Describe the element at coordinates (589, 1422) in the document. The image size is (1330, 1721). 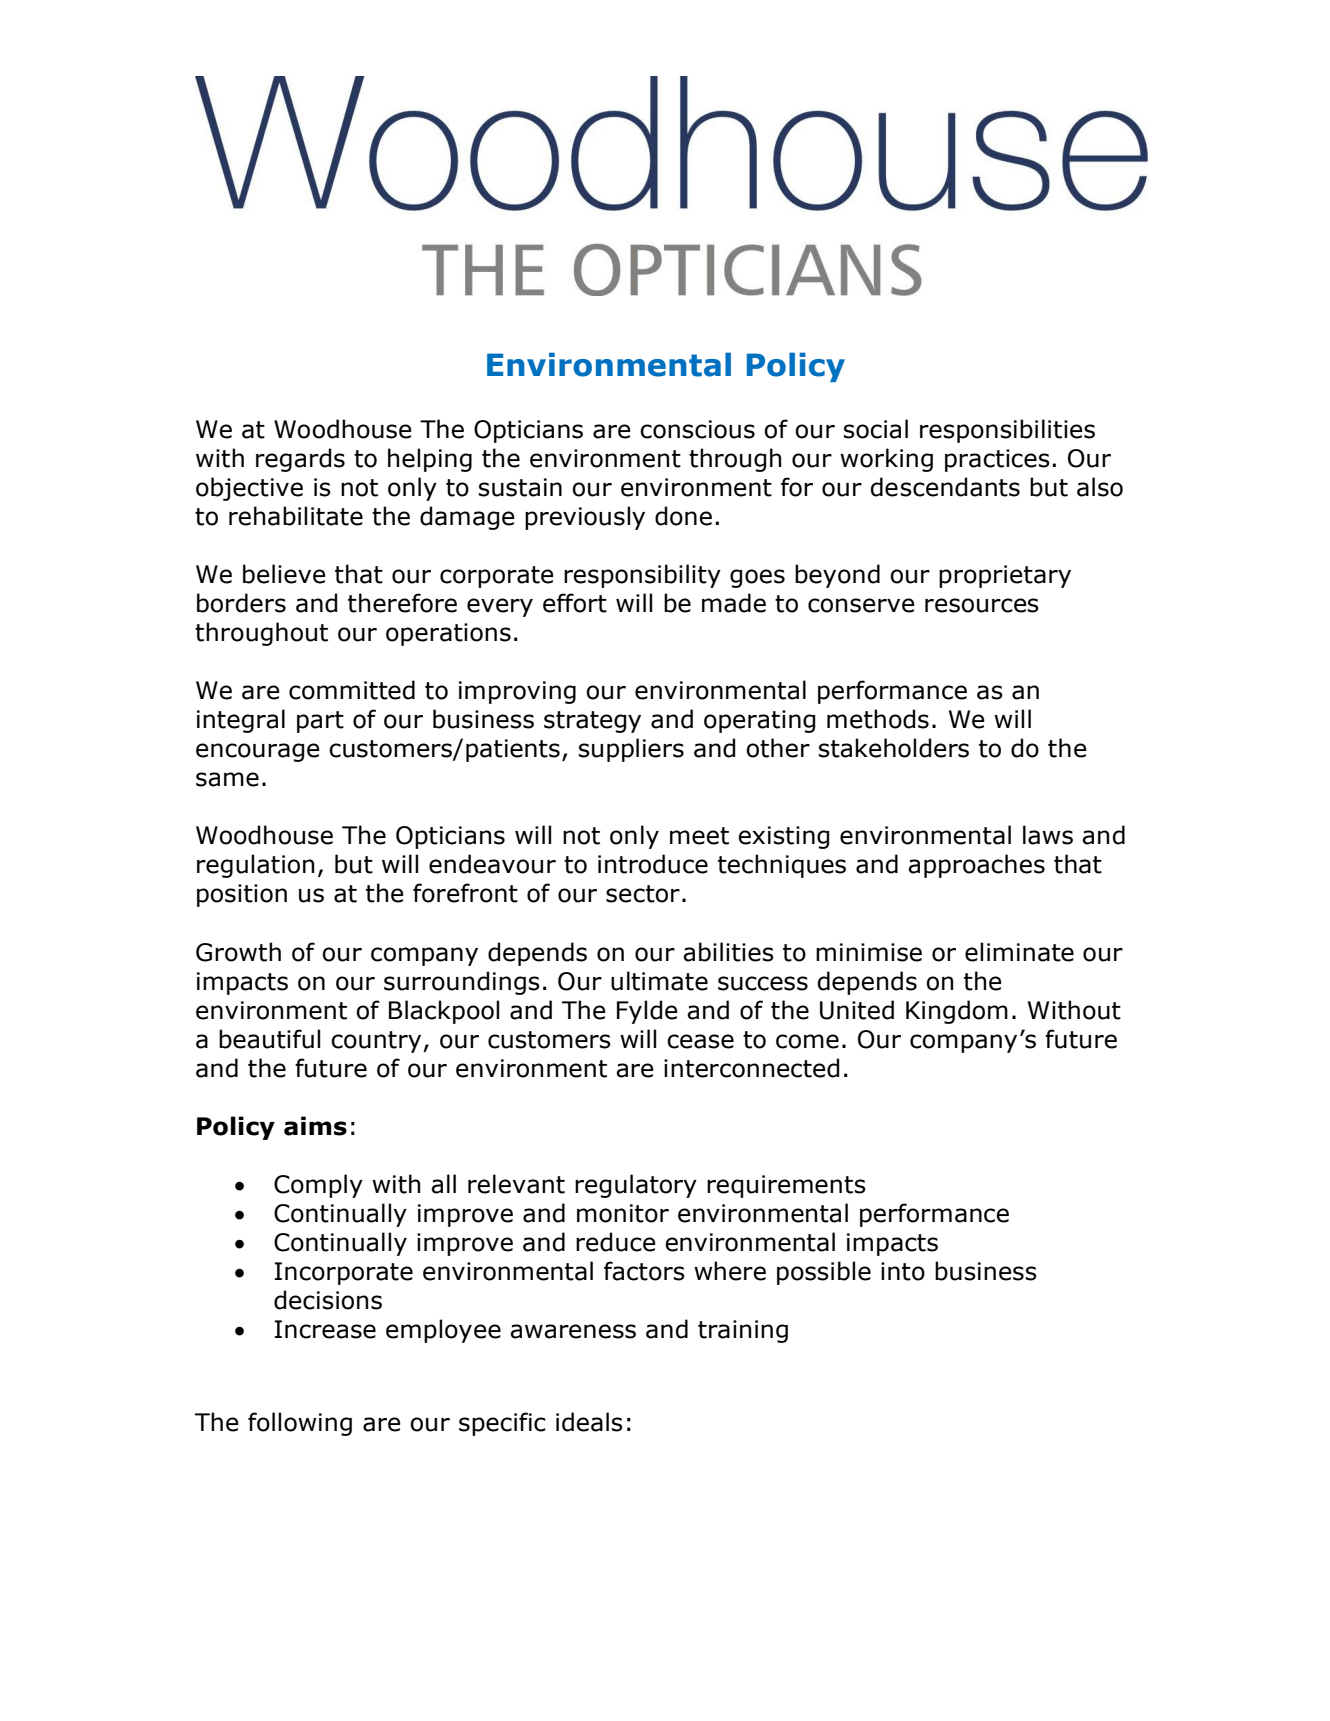
I see `ideals` at that location.
